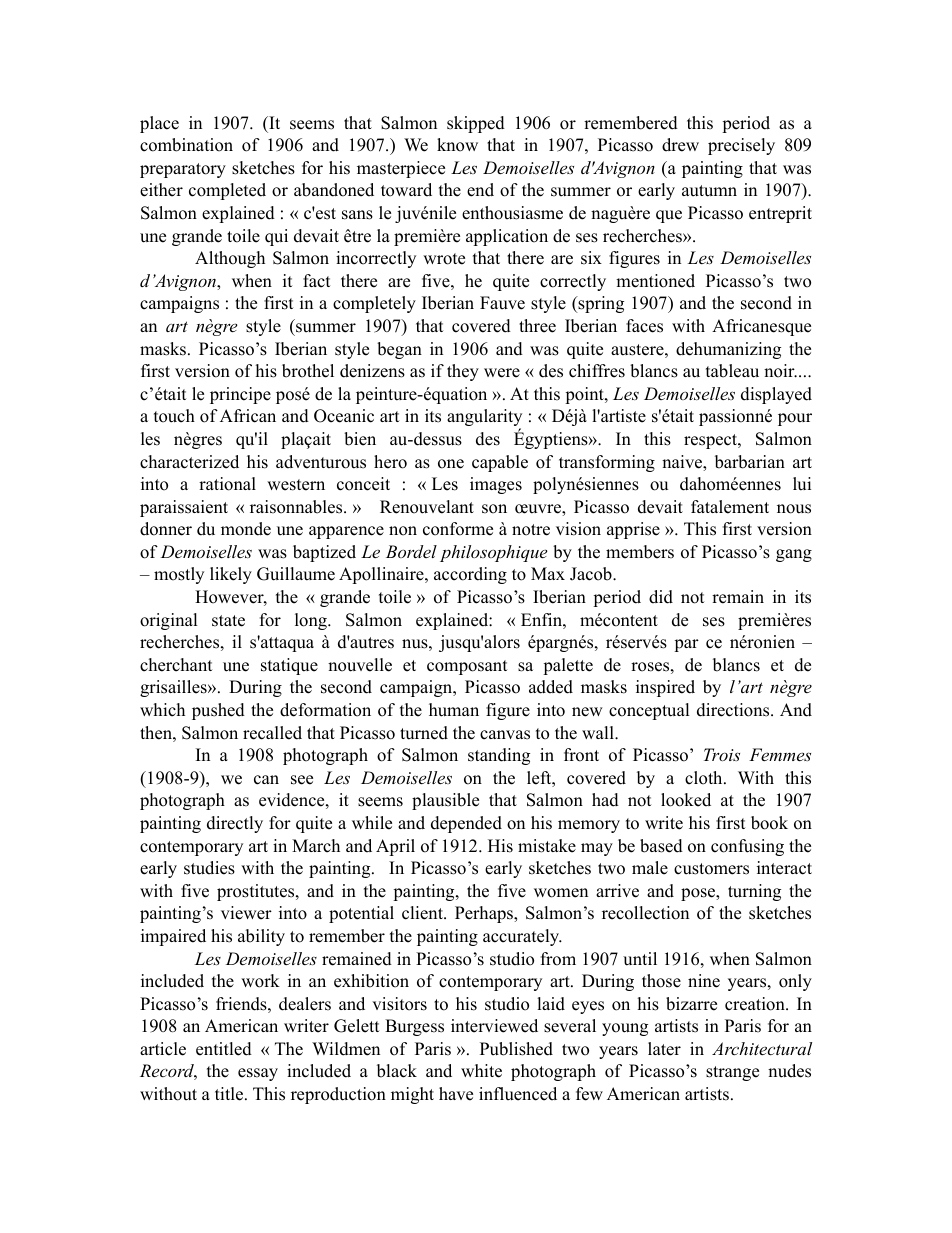 This screenshot has width=952, height=1233. Describe the element at coordinates (747, 847) in the screenshot. I see `confusing` at that location.
